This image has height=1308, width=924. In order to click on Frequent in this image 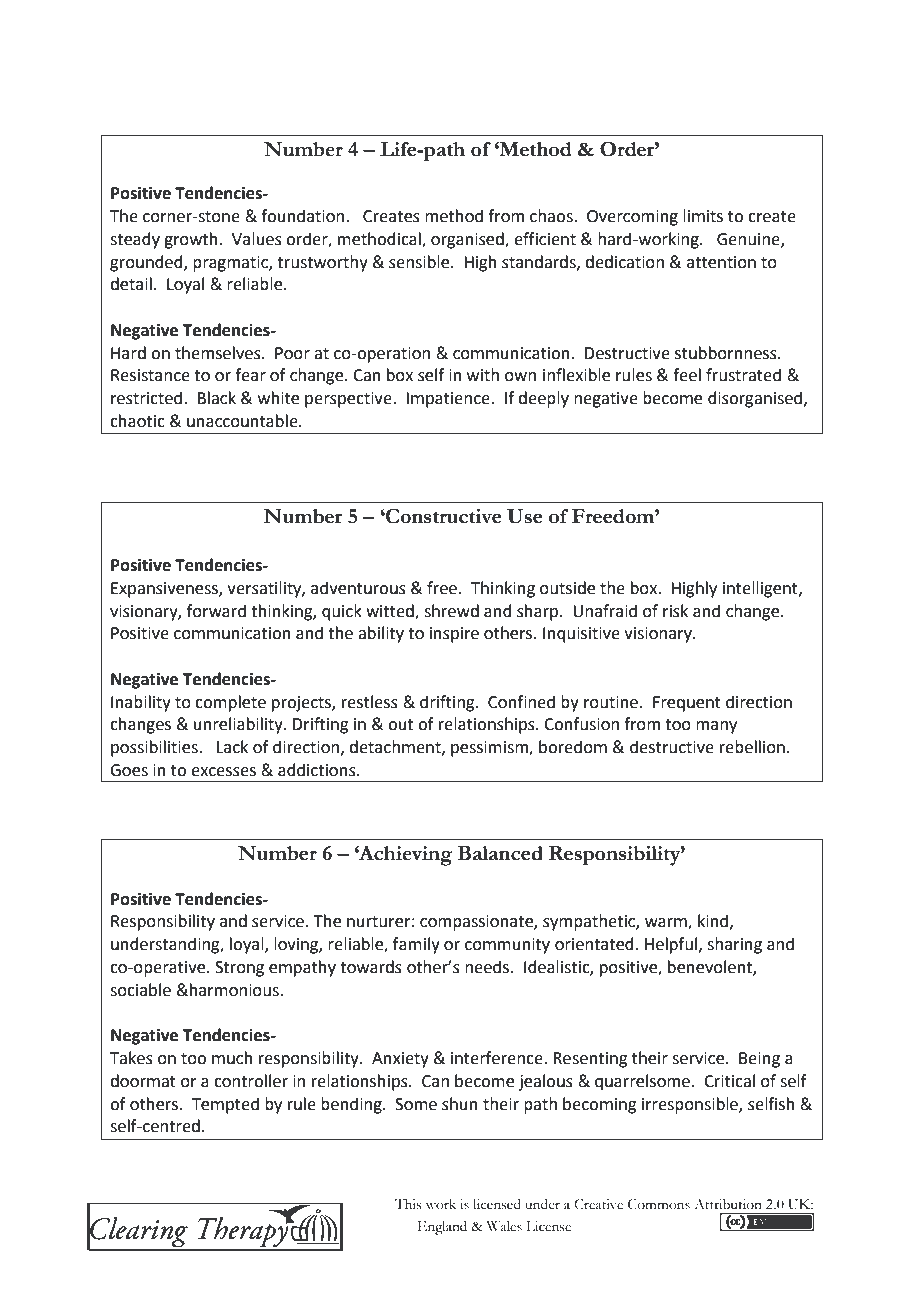, I will do `click(687, 704)`.
